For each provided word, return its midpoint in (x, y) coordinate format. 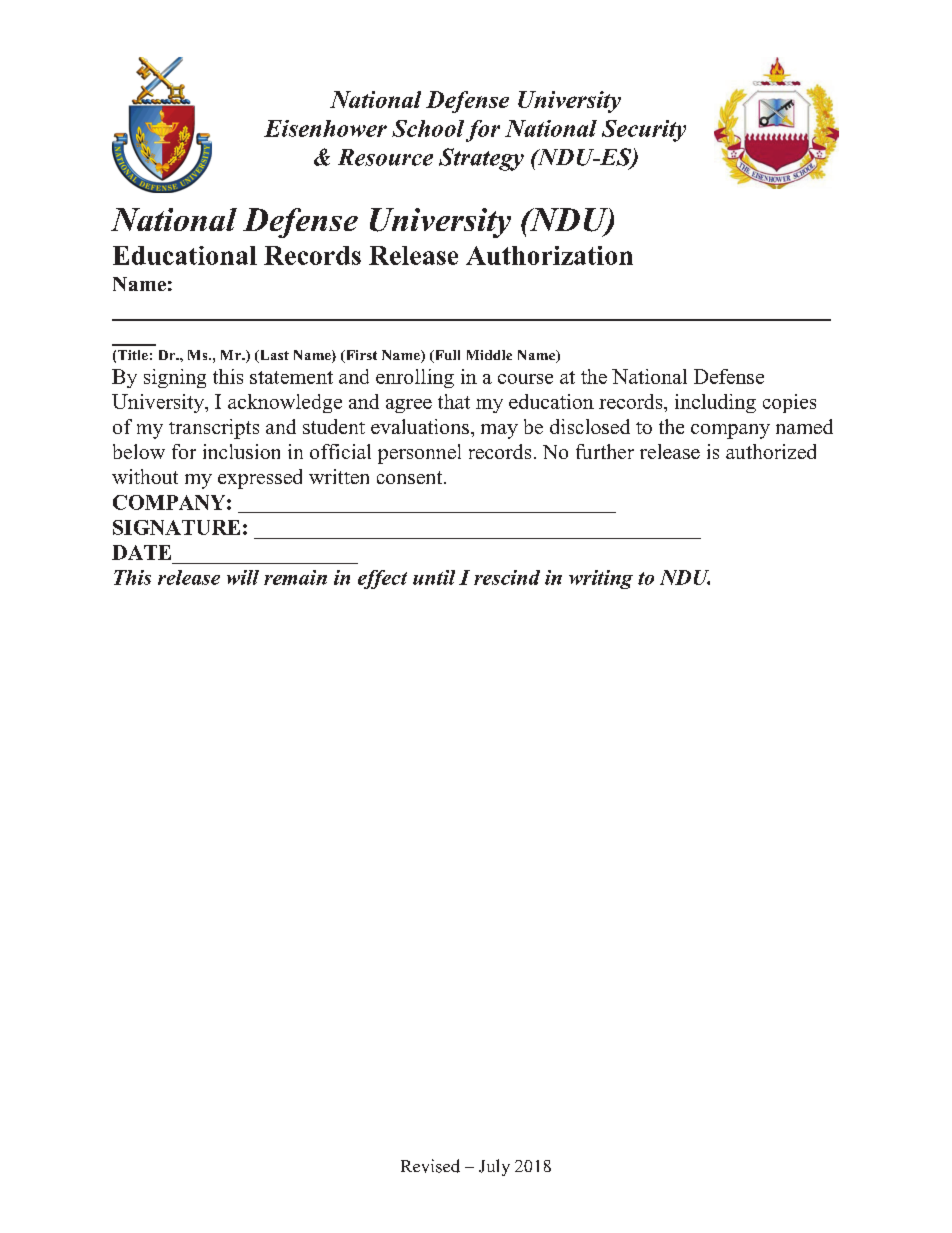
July (494, 1167)
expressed (260, 479)
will (243, 577)
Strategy (481, 159)
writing (601, 579)
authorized (771, 451)
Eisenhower (325, 128)
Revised (430, 1166)
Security (644, 131)
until (434, 577)
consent (411, 477)
